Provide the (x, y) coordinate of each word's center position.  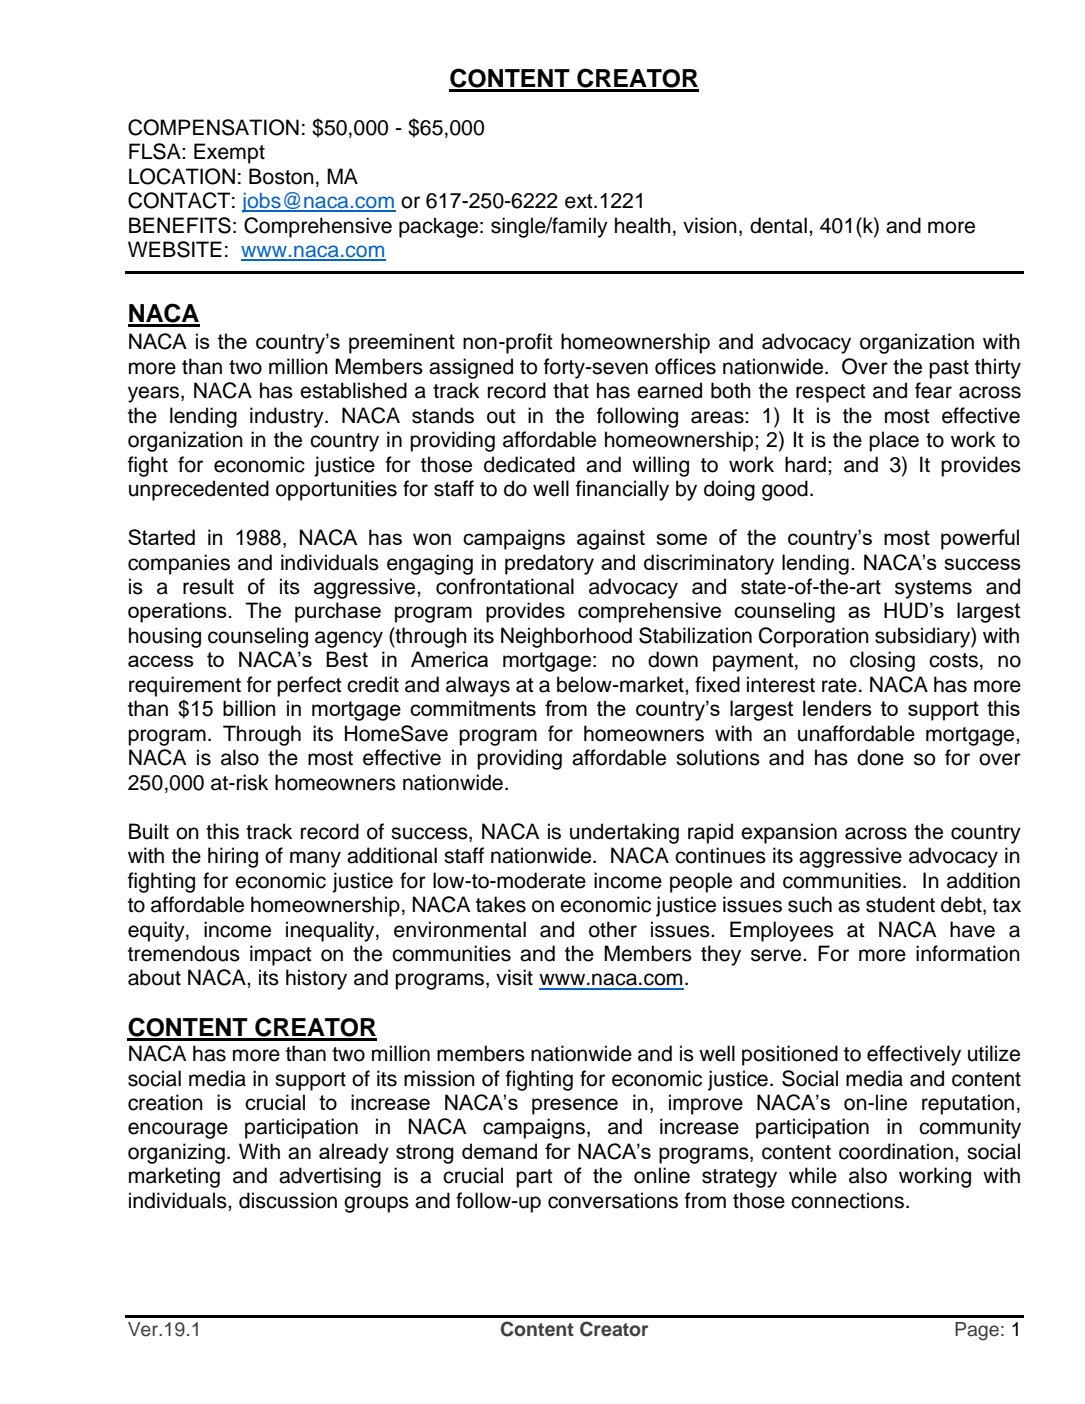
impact (280, 955)
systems (933, 589)
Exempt (229, 153)
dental (778, 225)
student (900, 904)
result (208, 586)
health (643, 225)
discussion (288, 1200)
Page (977, 1331)
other (613, 929)
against (611, 539)
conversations (613, 1200)
